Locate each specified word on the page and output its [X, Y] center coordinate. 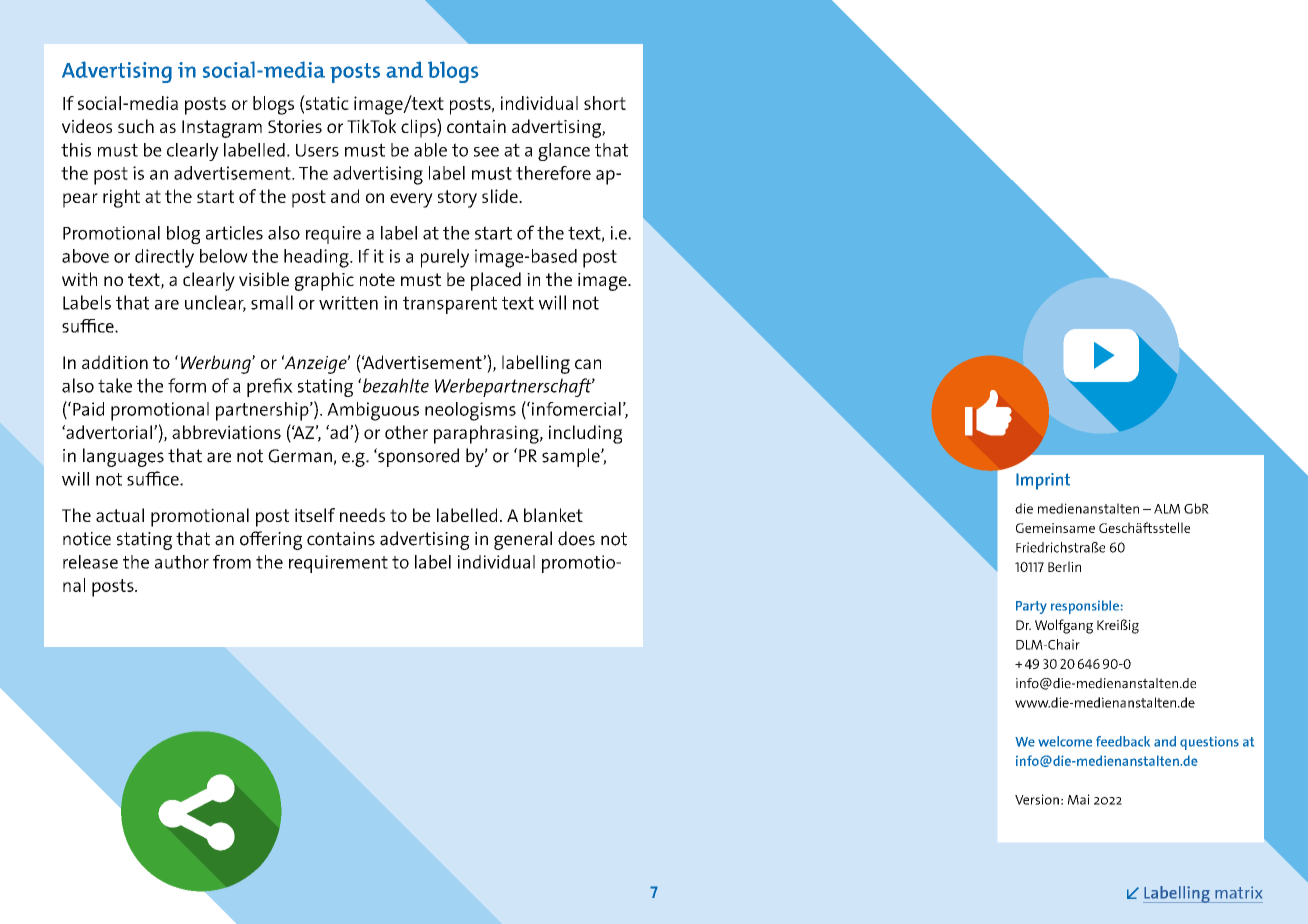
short [605, 103]
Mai [1079, 799]
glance [564, 152]
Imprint [1043, 481]
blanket [553, 515]
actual [120, 515]
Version [1037, 799]
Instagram [222, 129]
